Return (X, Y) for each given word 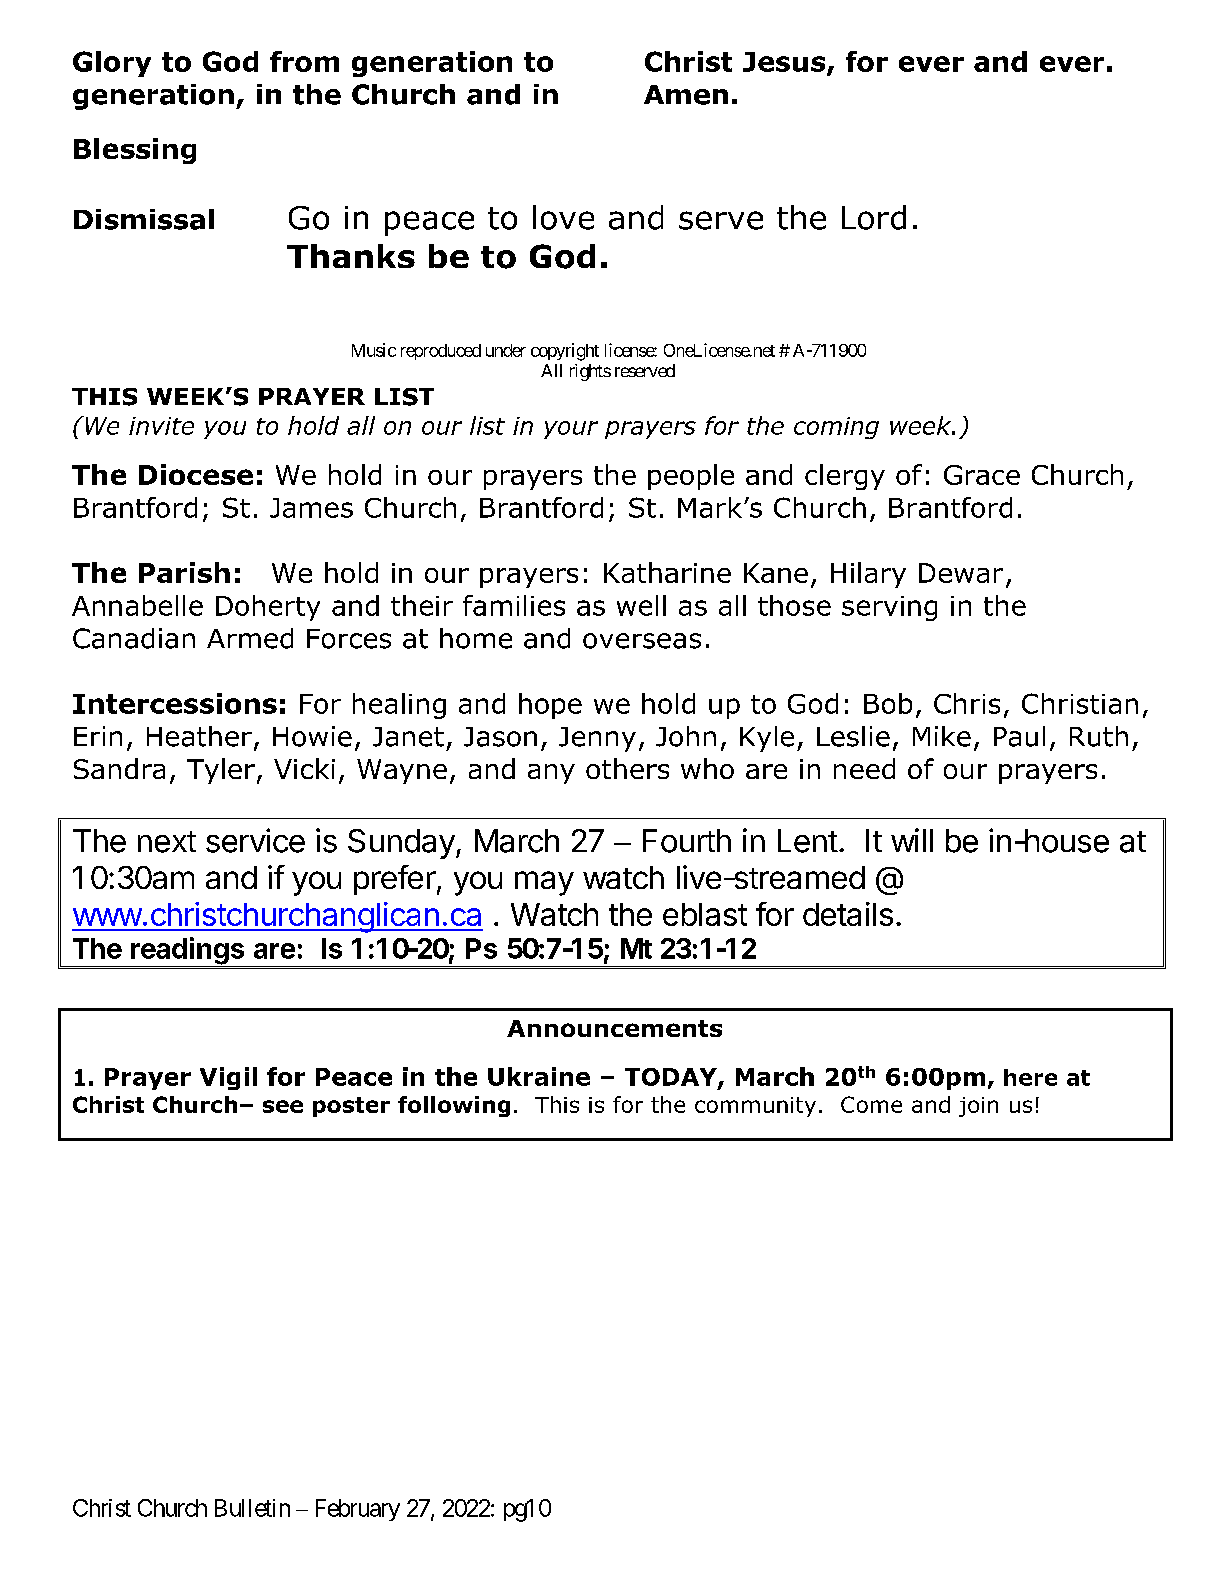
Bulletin (252, 1508)
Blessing (135, 151)
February (358, 1510)
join (978, 1107)
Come (871, 1104)
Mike (942, 736)
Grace (982, 475)
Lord (874, 217)
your (571, 430)
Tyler (221, 771)
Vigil (228, 1078)
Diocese (196, 474)
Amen (686, 95)
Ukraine (539, 1076)
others (627, 768)
